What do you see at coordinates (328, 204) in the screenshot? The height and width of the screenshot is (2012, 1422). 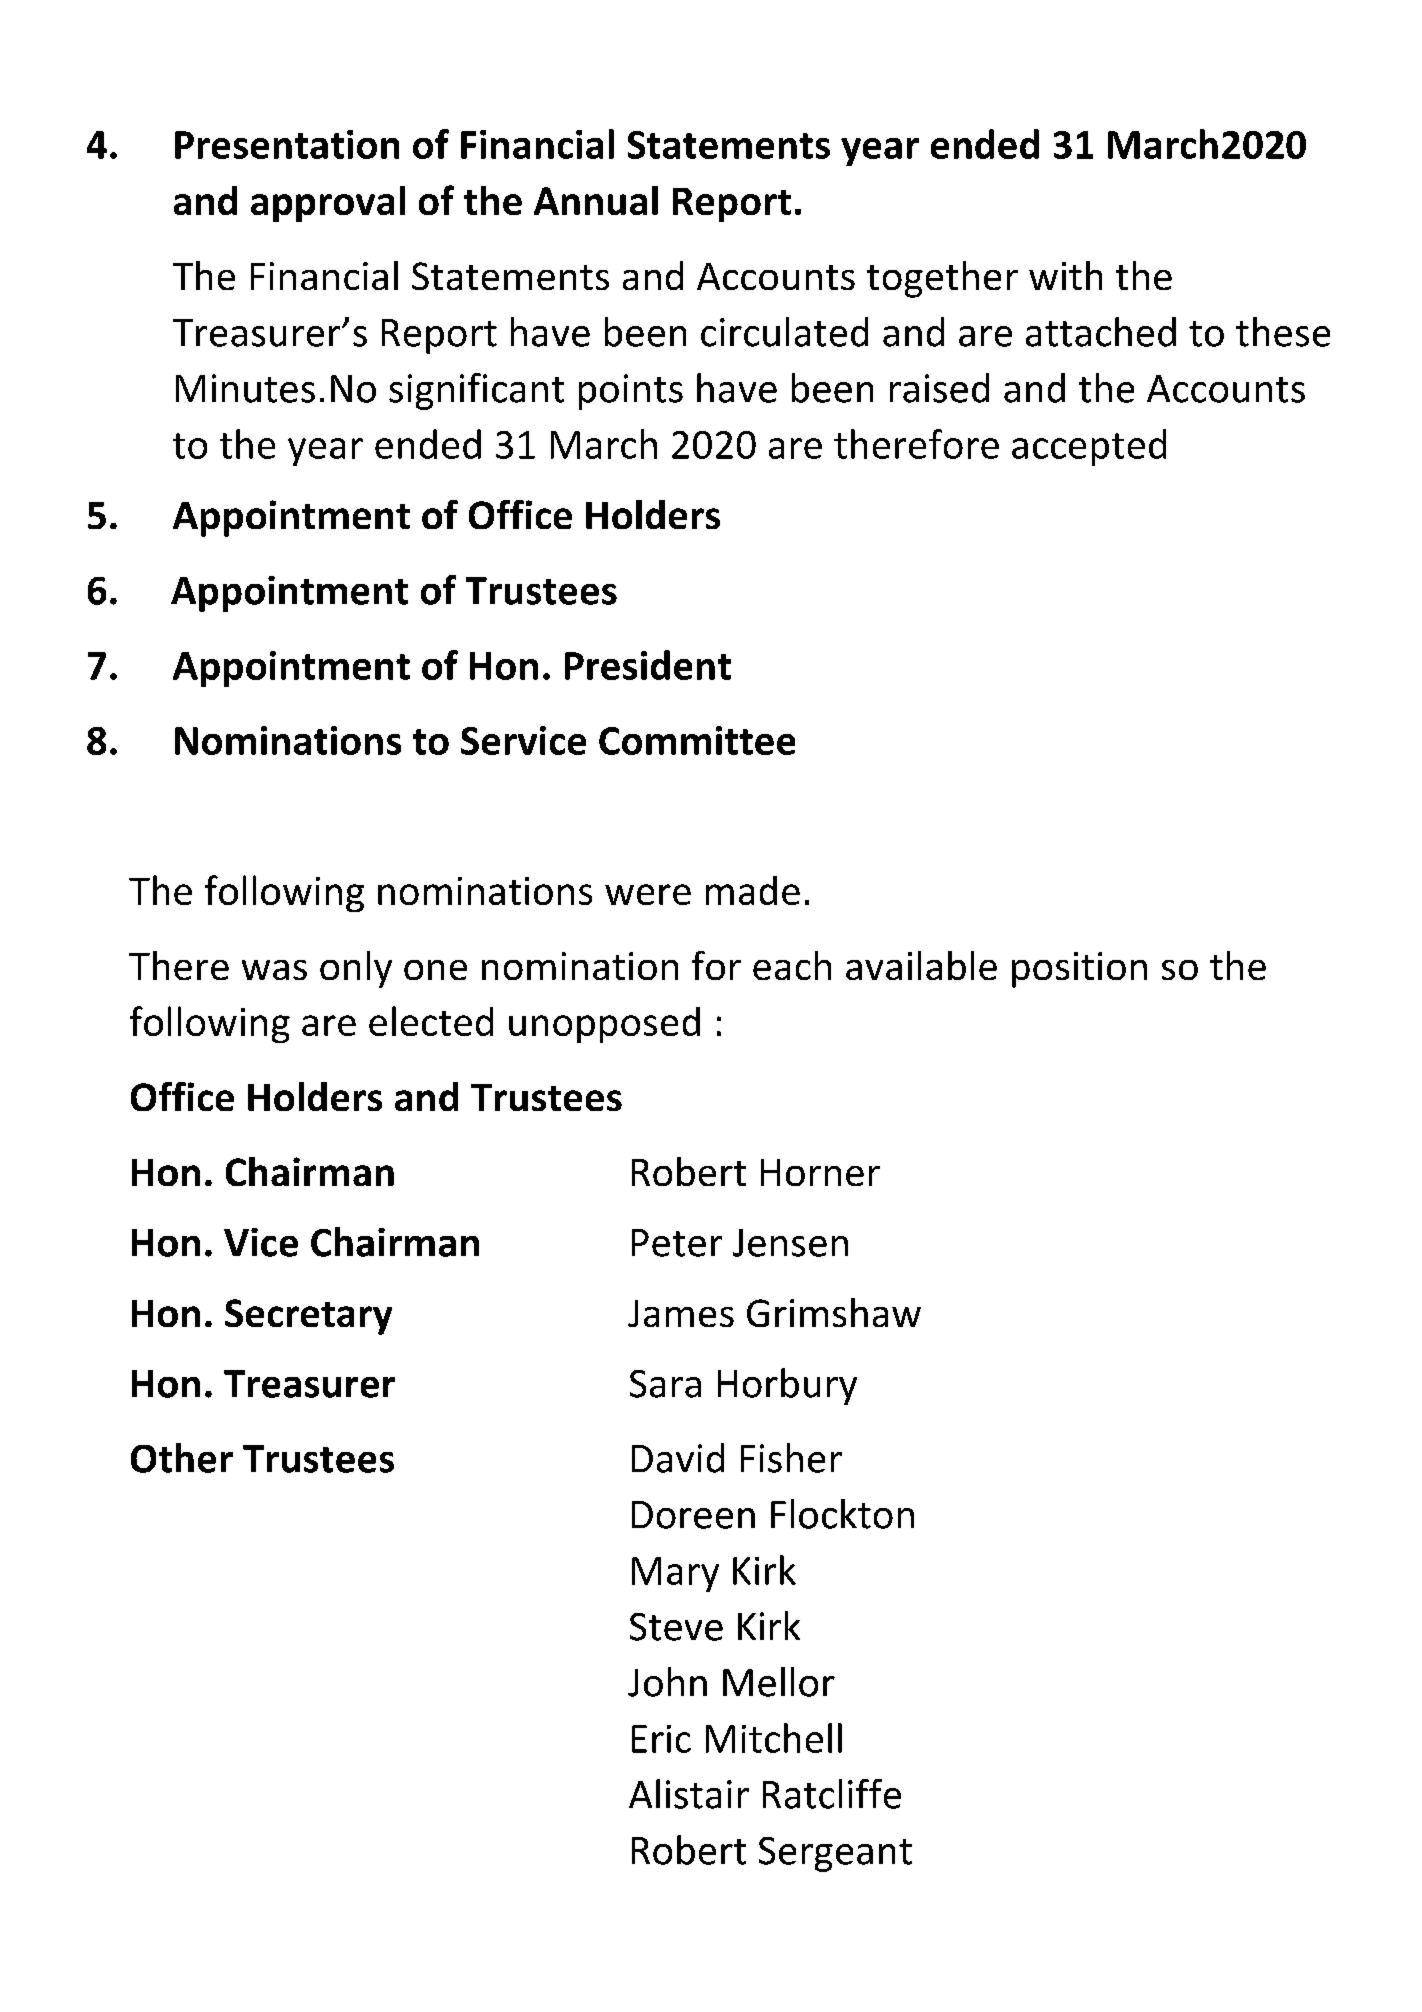 I see `approval` at bounding box center [328, 204].
